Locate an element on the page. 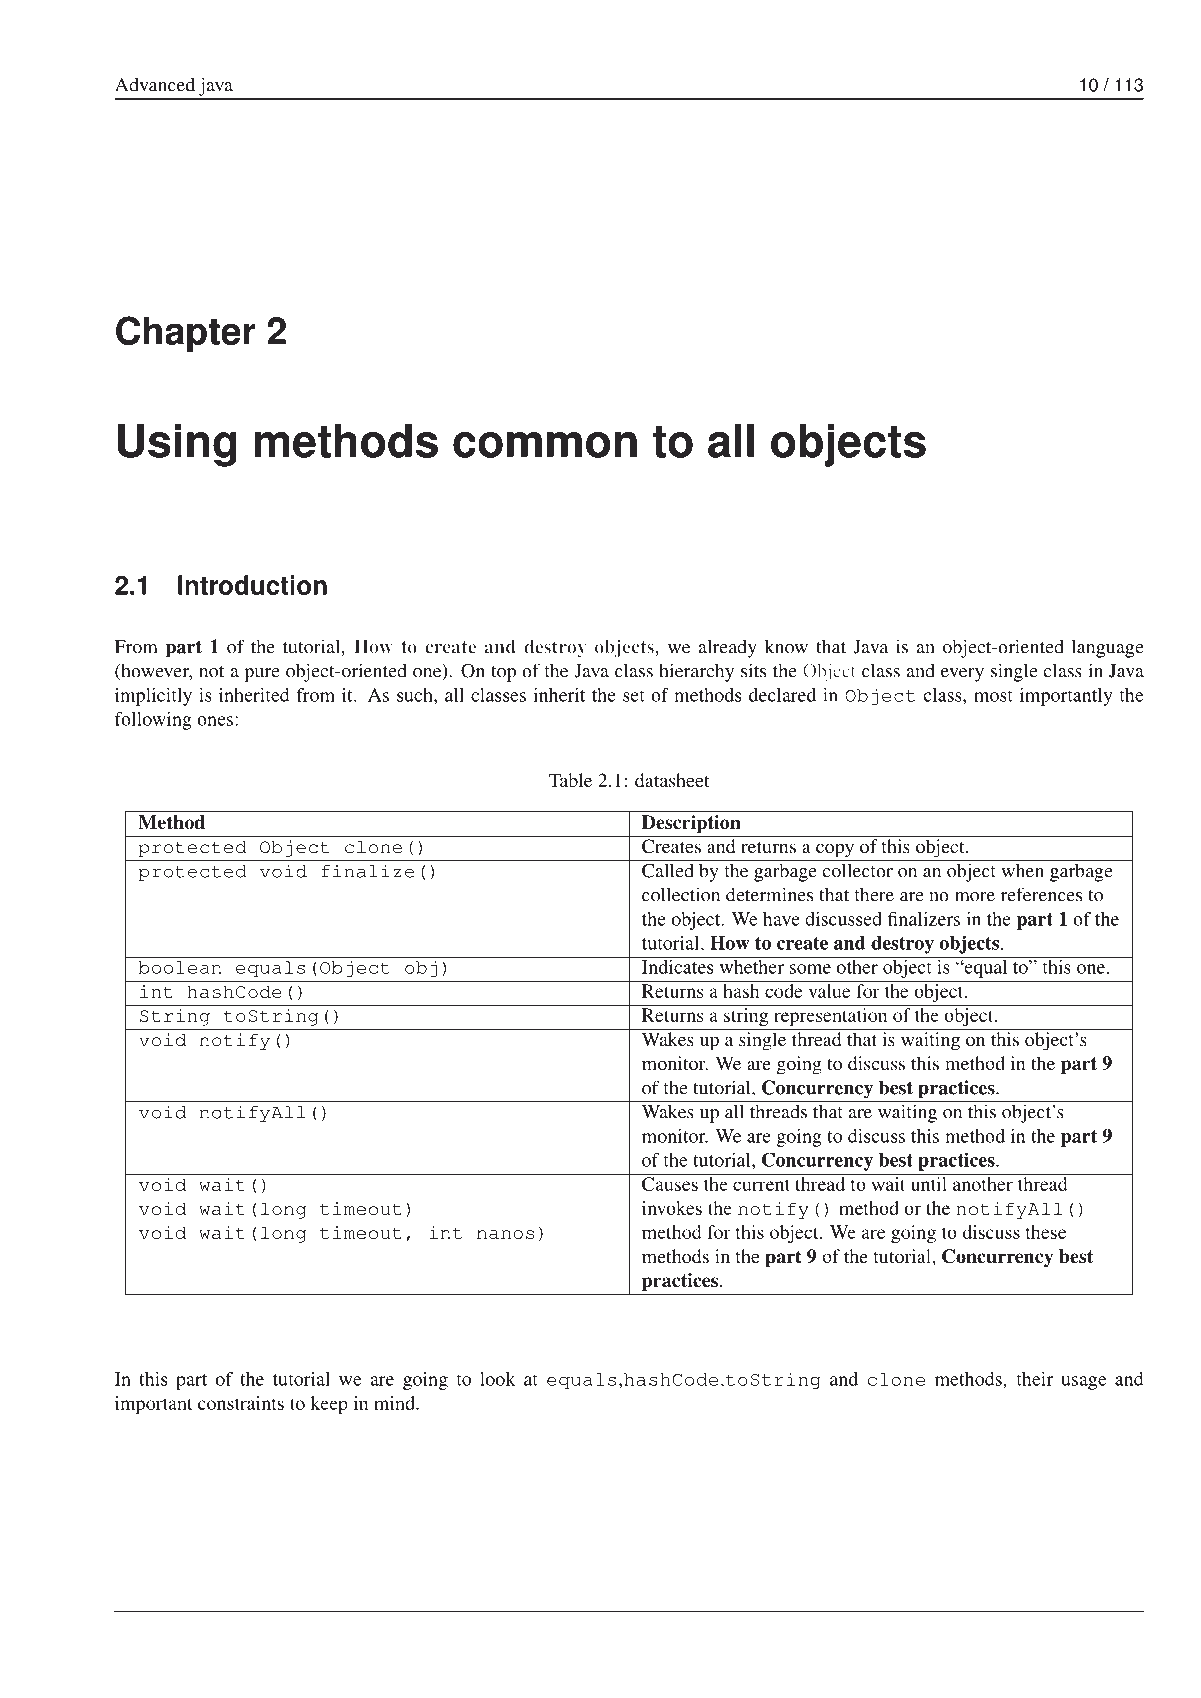 Image resolution: width=1201 pixels, height=1698 pixels. look is located at coordinates (498, 1379).
